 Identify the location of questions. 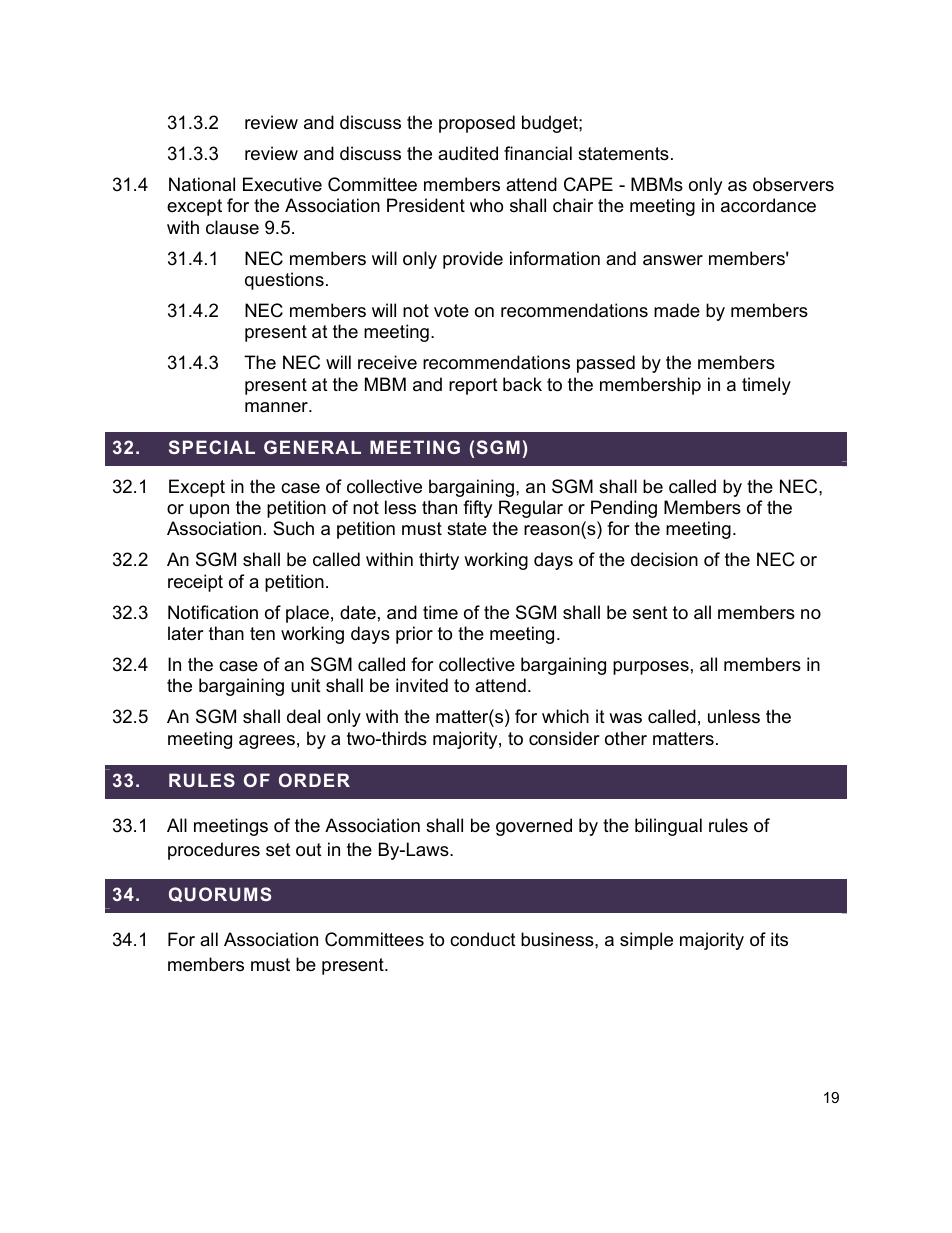
(284, 281).
